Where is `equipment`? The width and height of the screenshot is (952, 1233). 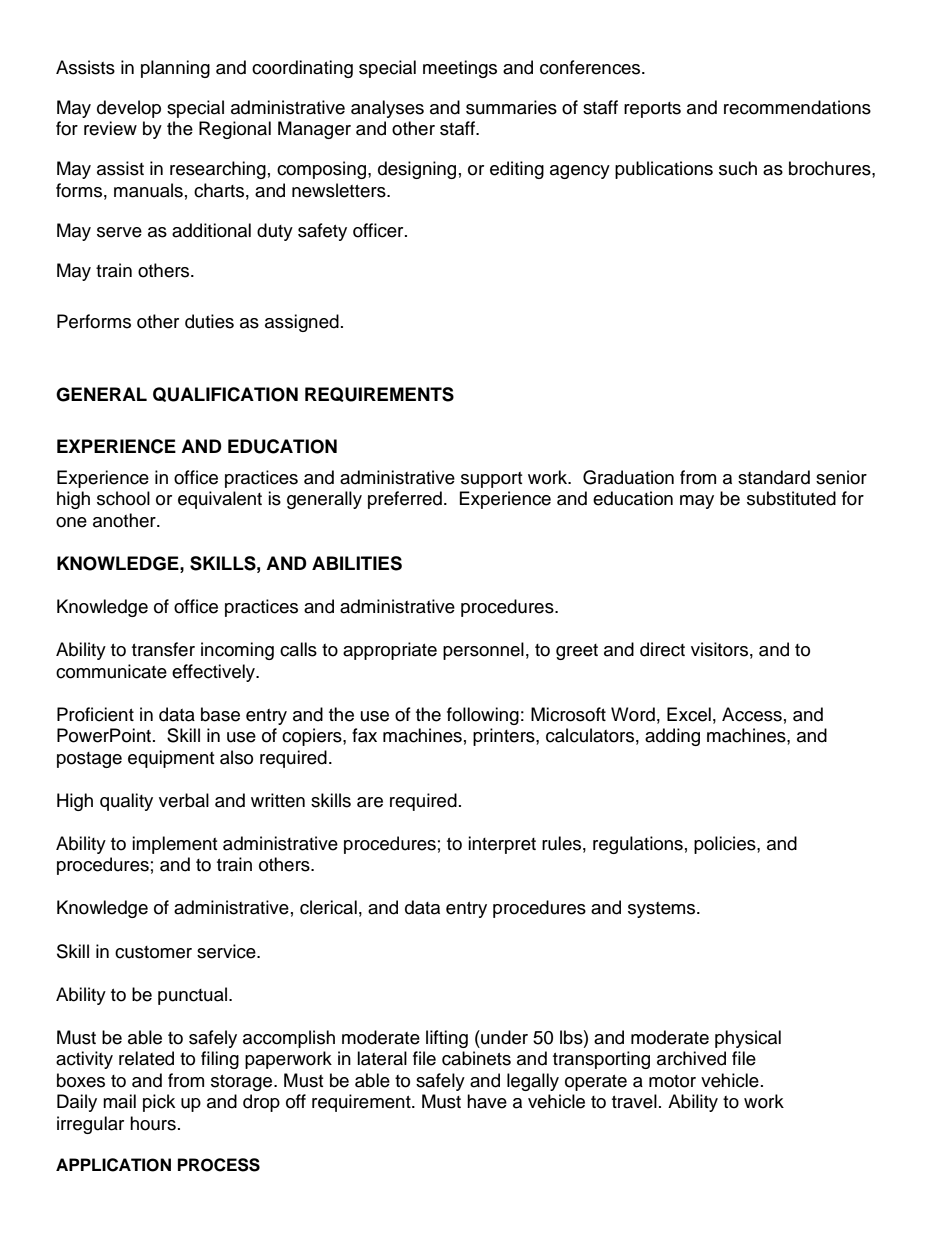
equipment is located at coordinates (171, 759).
